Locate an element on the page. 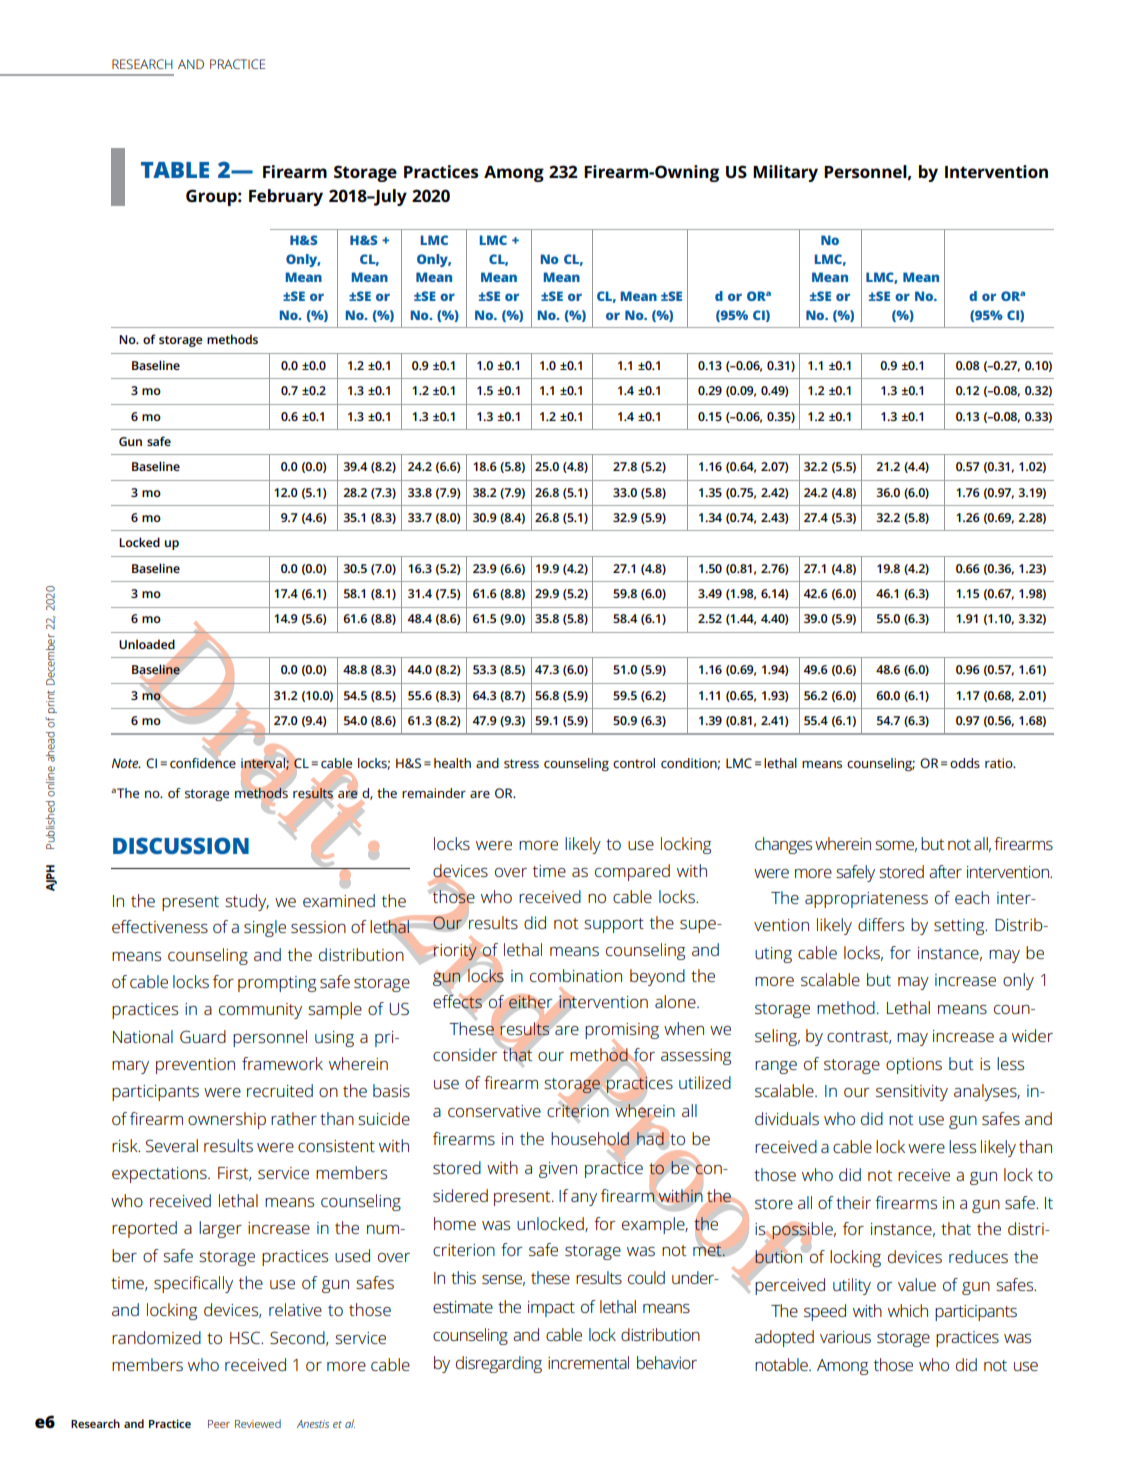 The image size is (1121, 1477). February is located at coordinates (286, 197).
